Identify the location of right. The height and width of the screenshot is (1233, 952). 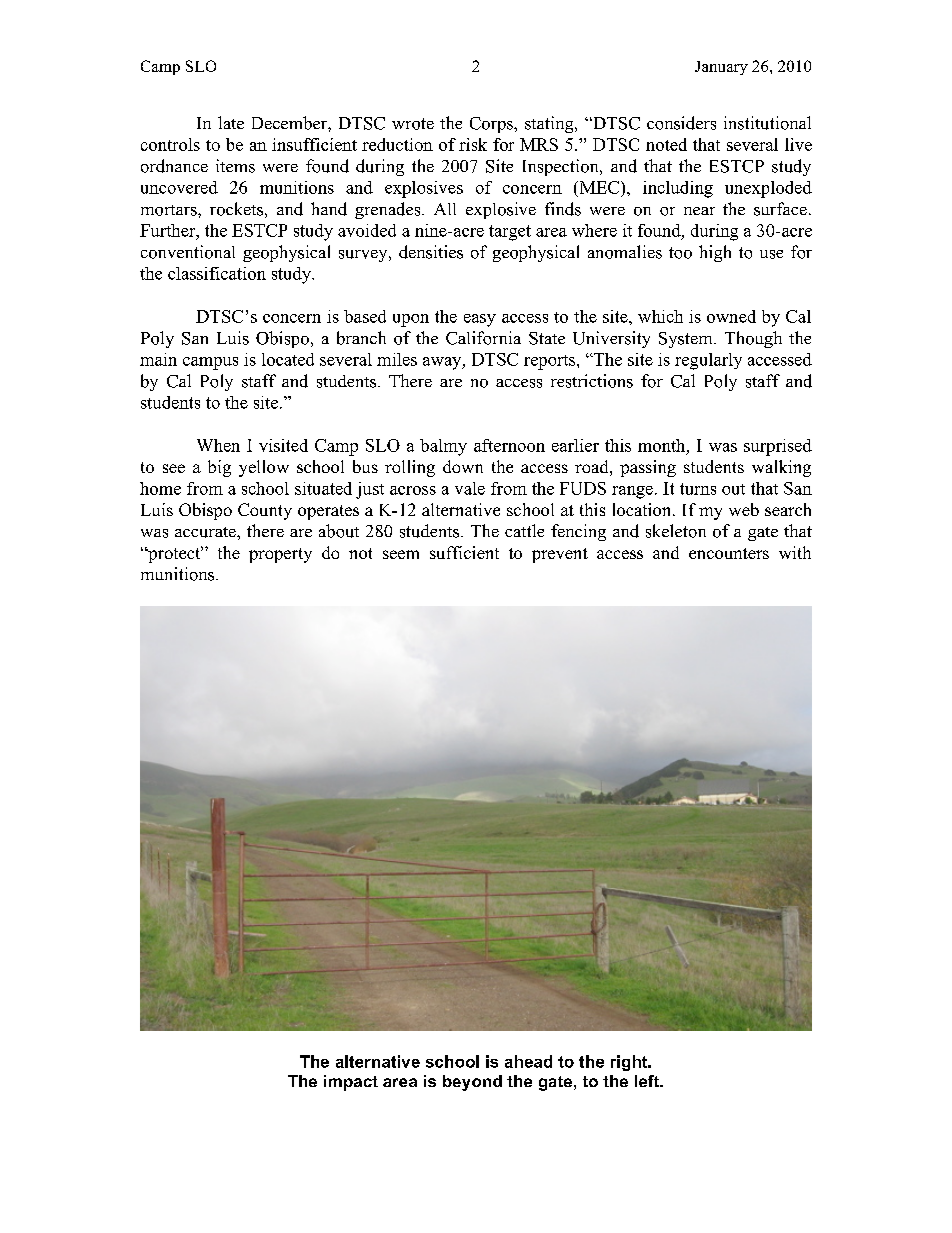
(630, 1063).
